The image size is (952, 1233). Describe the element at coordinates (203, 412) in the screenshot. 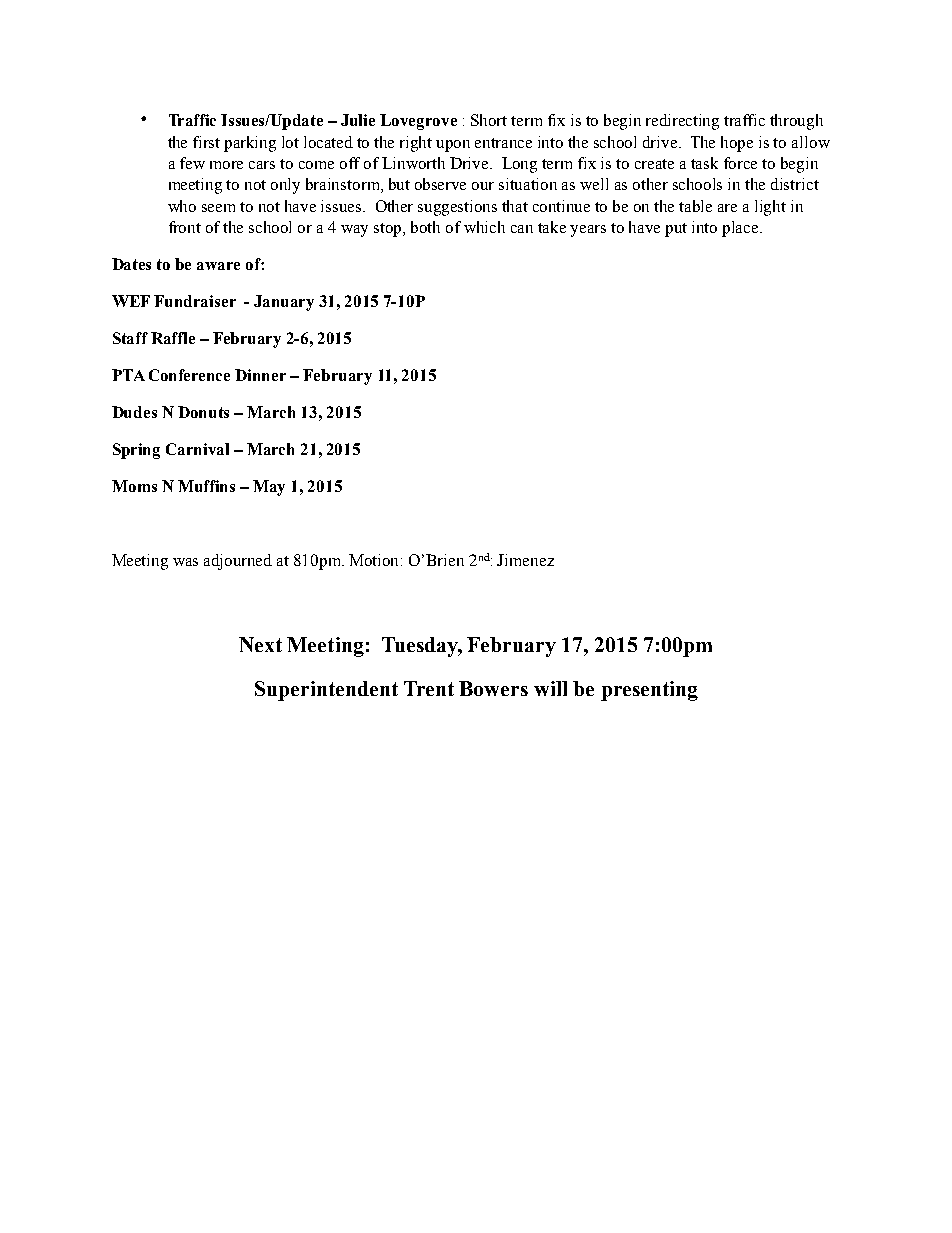

I see `Donuts` at that location.
